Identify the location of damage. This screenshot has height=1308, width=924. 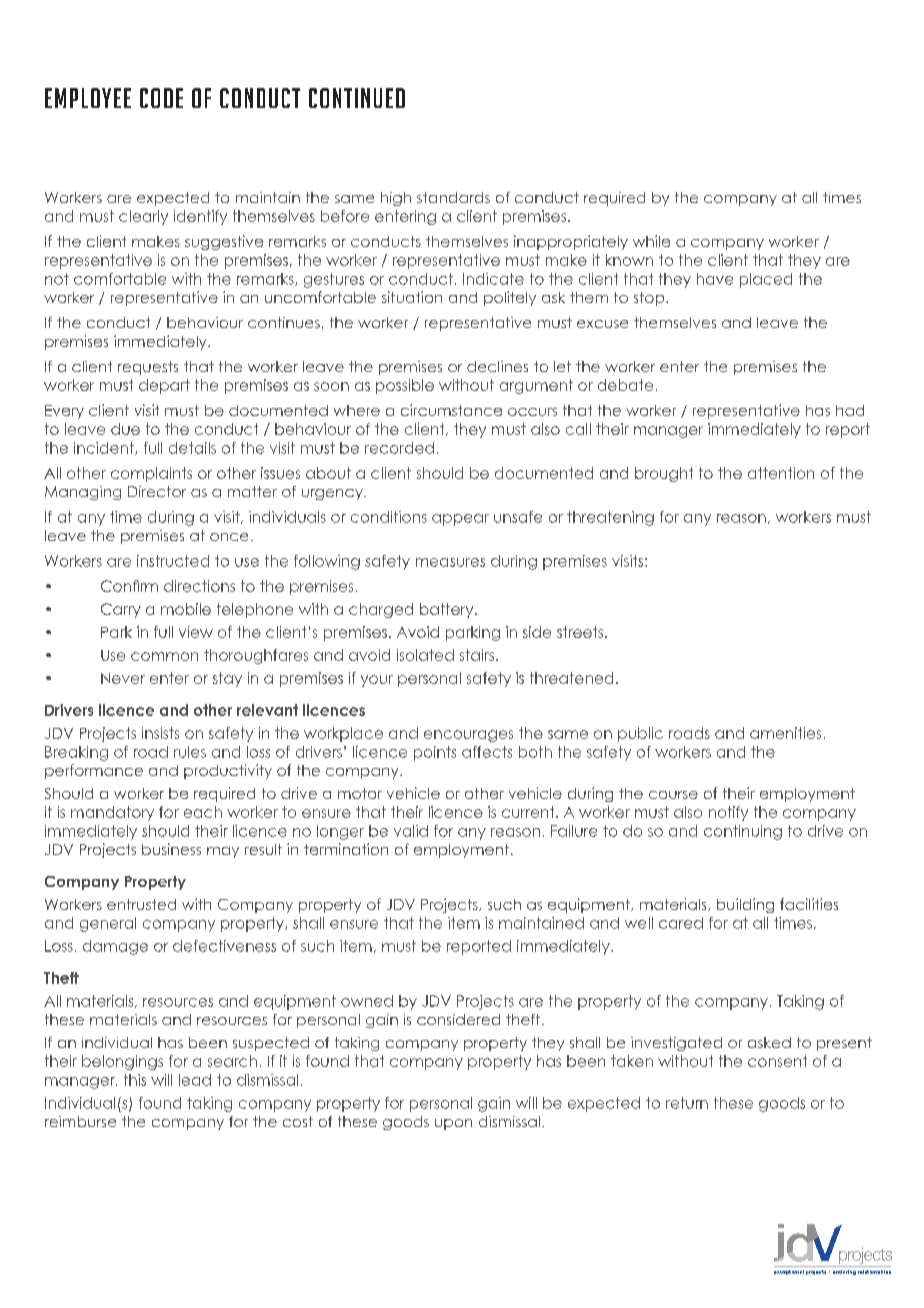
(115, 947).
